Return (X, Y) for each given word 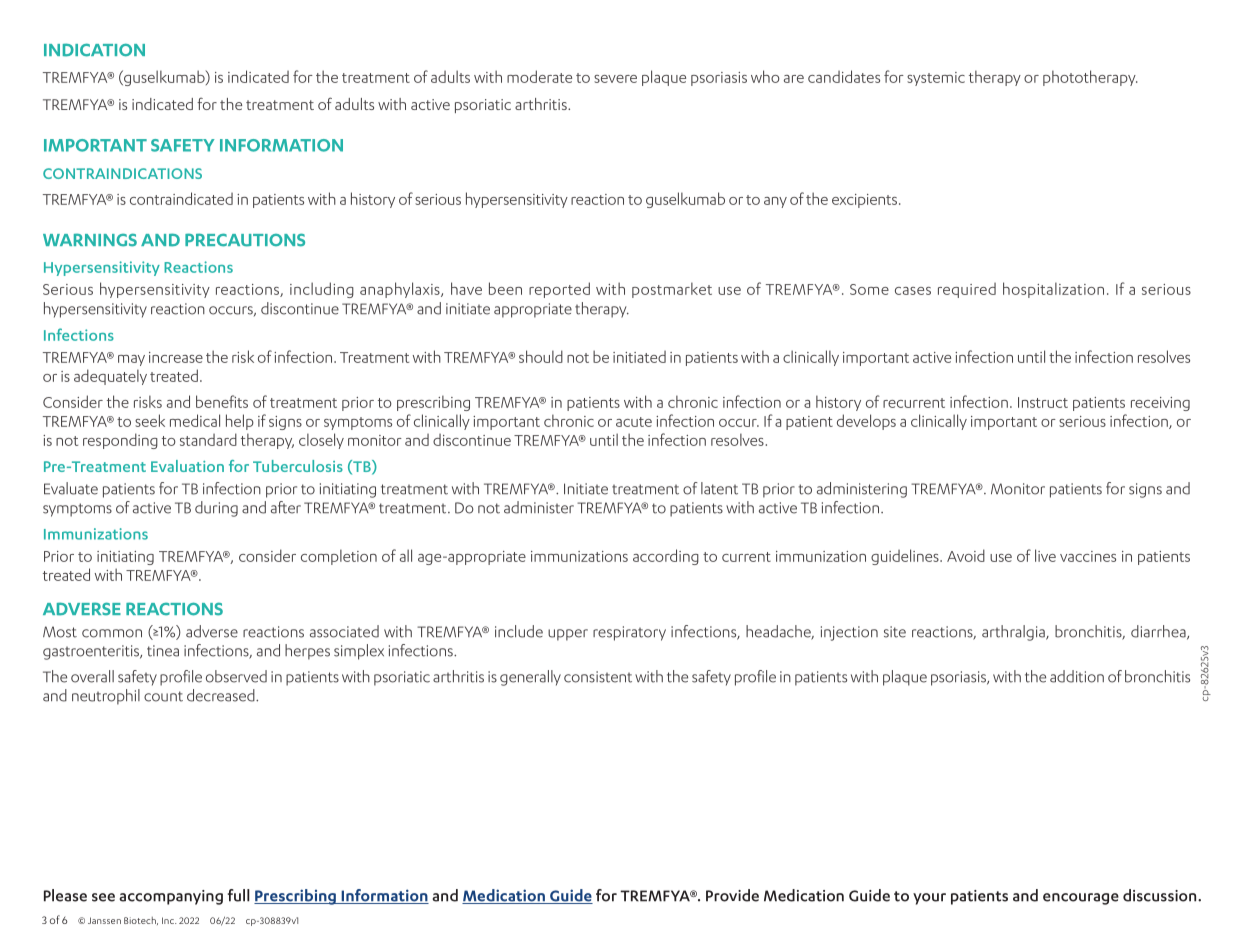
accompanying (171, 897)
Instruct (1043, 402)
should (541, 356)
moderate (539, 76)
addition (1077, 676)
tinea (163, 651)
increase (176, 357)
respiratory (629, 633)
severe (615, 79)
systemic (936, 79)
